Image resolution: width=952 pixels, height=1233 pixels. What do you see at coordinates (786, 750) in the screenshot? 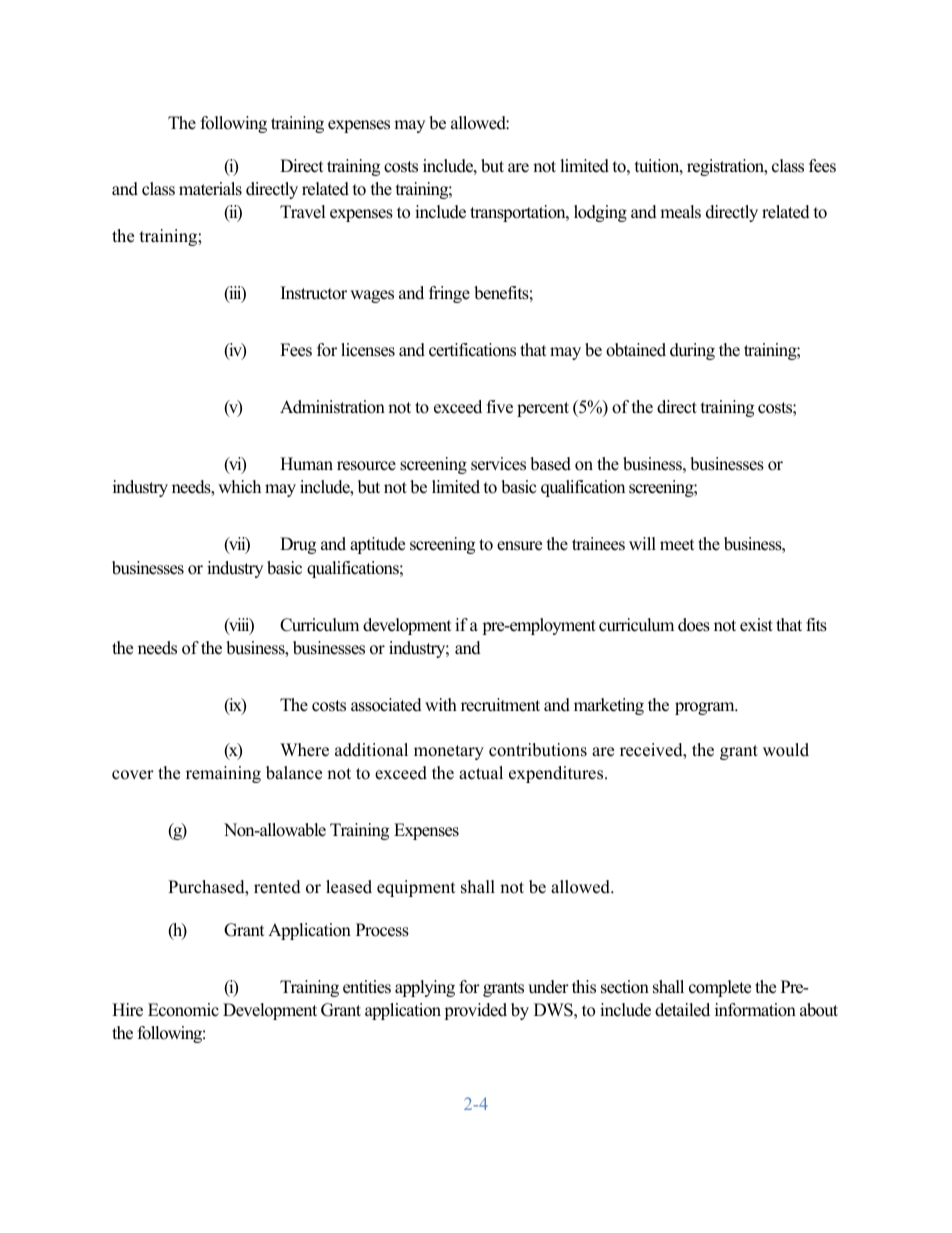
I see `would` at bounding box center [786, 750].
